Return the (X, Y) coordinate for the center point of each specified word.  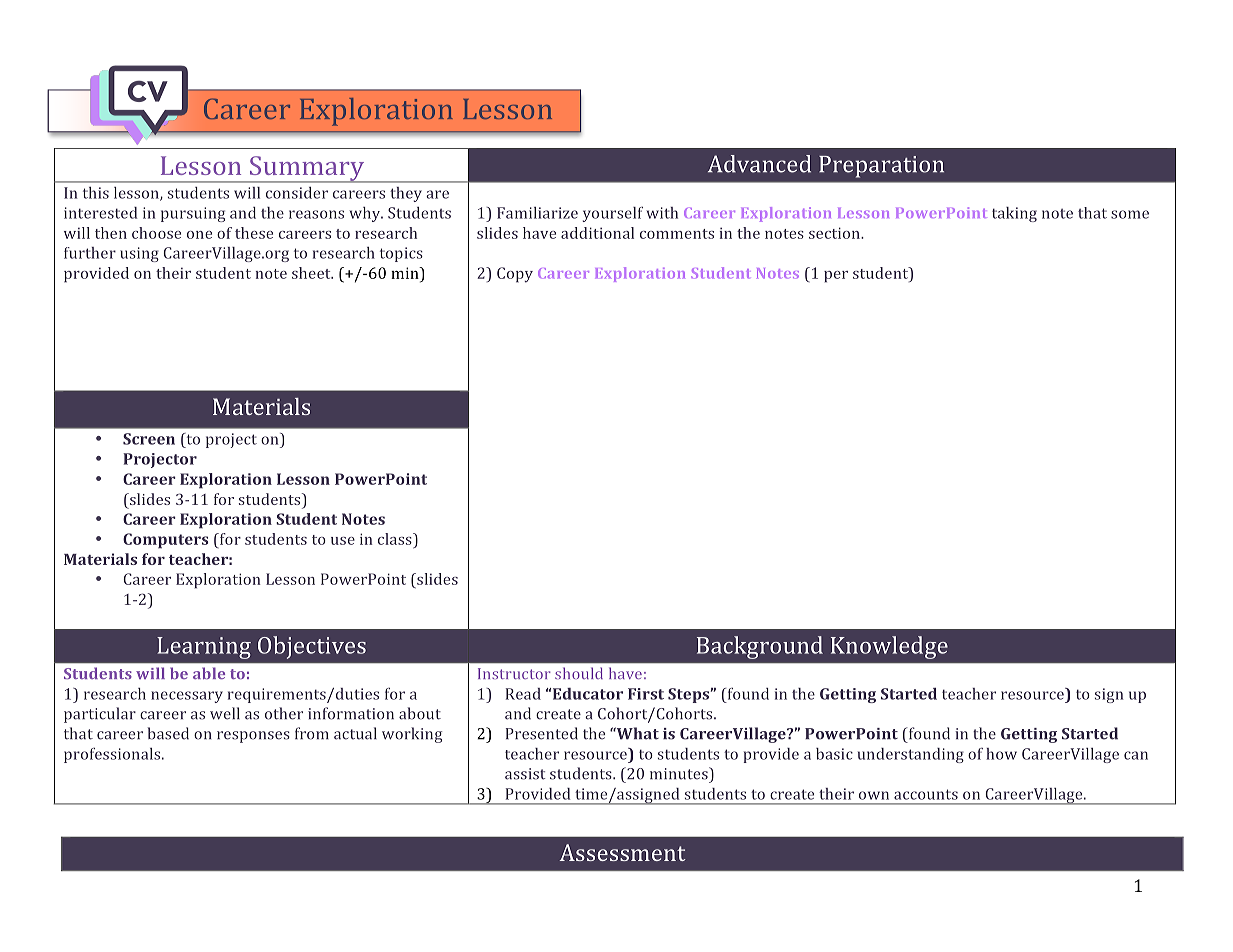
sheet (312, 273)
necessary (187, 697)
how (1001, 754)
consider (297, 193)
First (646, 694)
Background (760, 647)
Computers (165, 541)
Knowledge (889, 647)
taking (1014, 214)
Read (523, 694)
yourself (612, 214)
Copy (515, 275)
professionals (113, 755)
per (836, 277)
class (396, 539)
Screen (149, 439)
